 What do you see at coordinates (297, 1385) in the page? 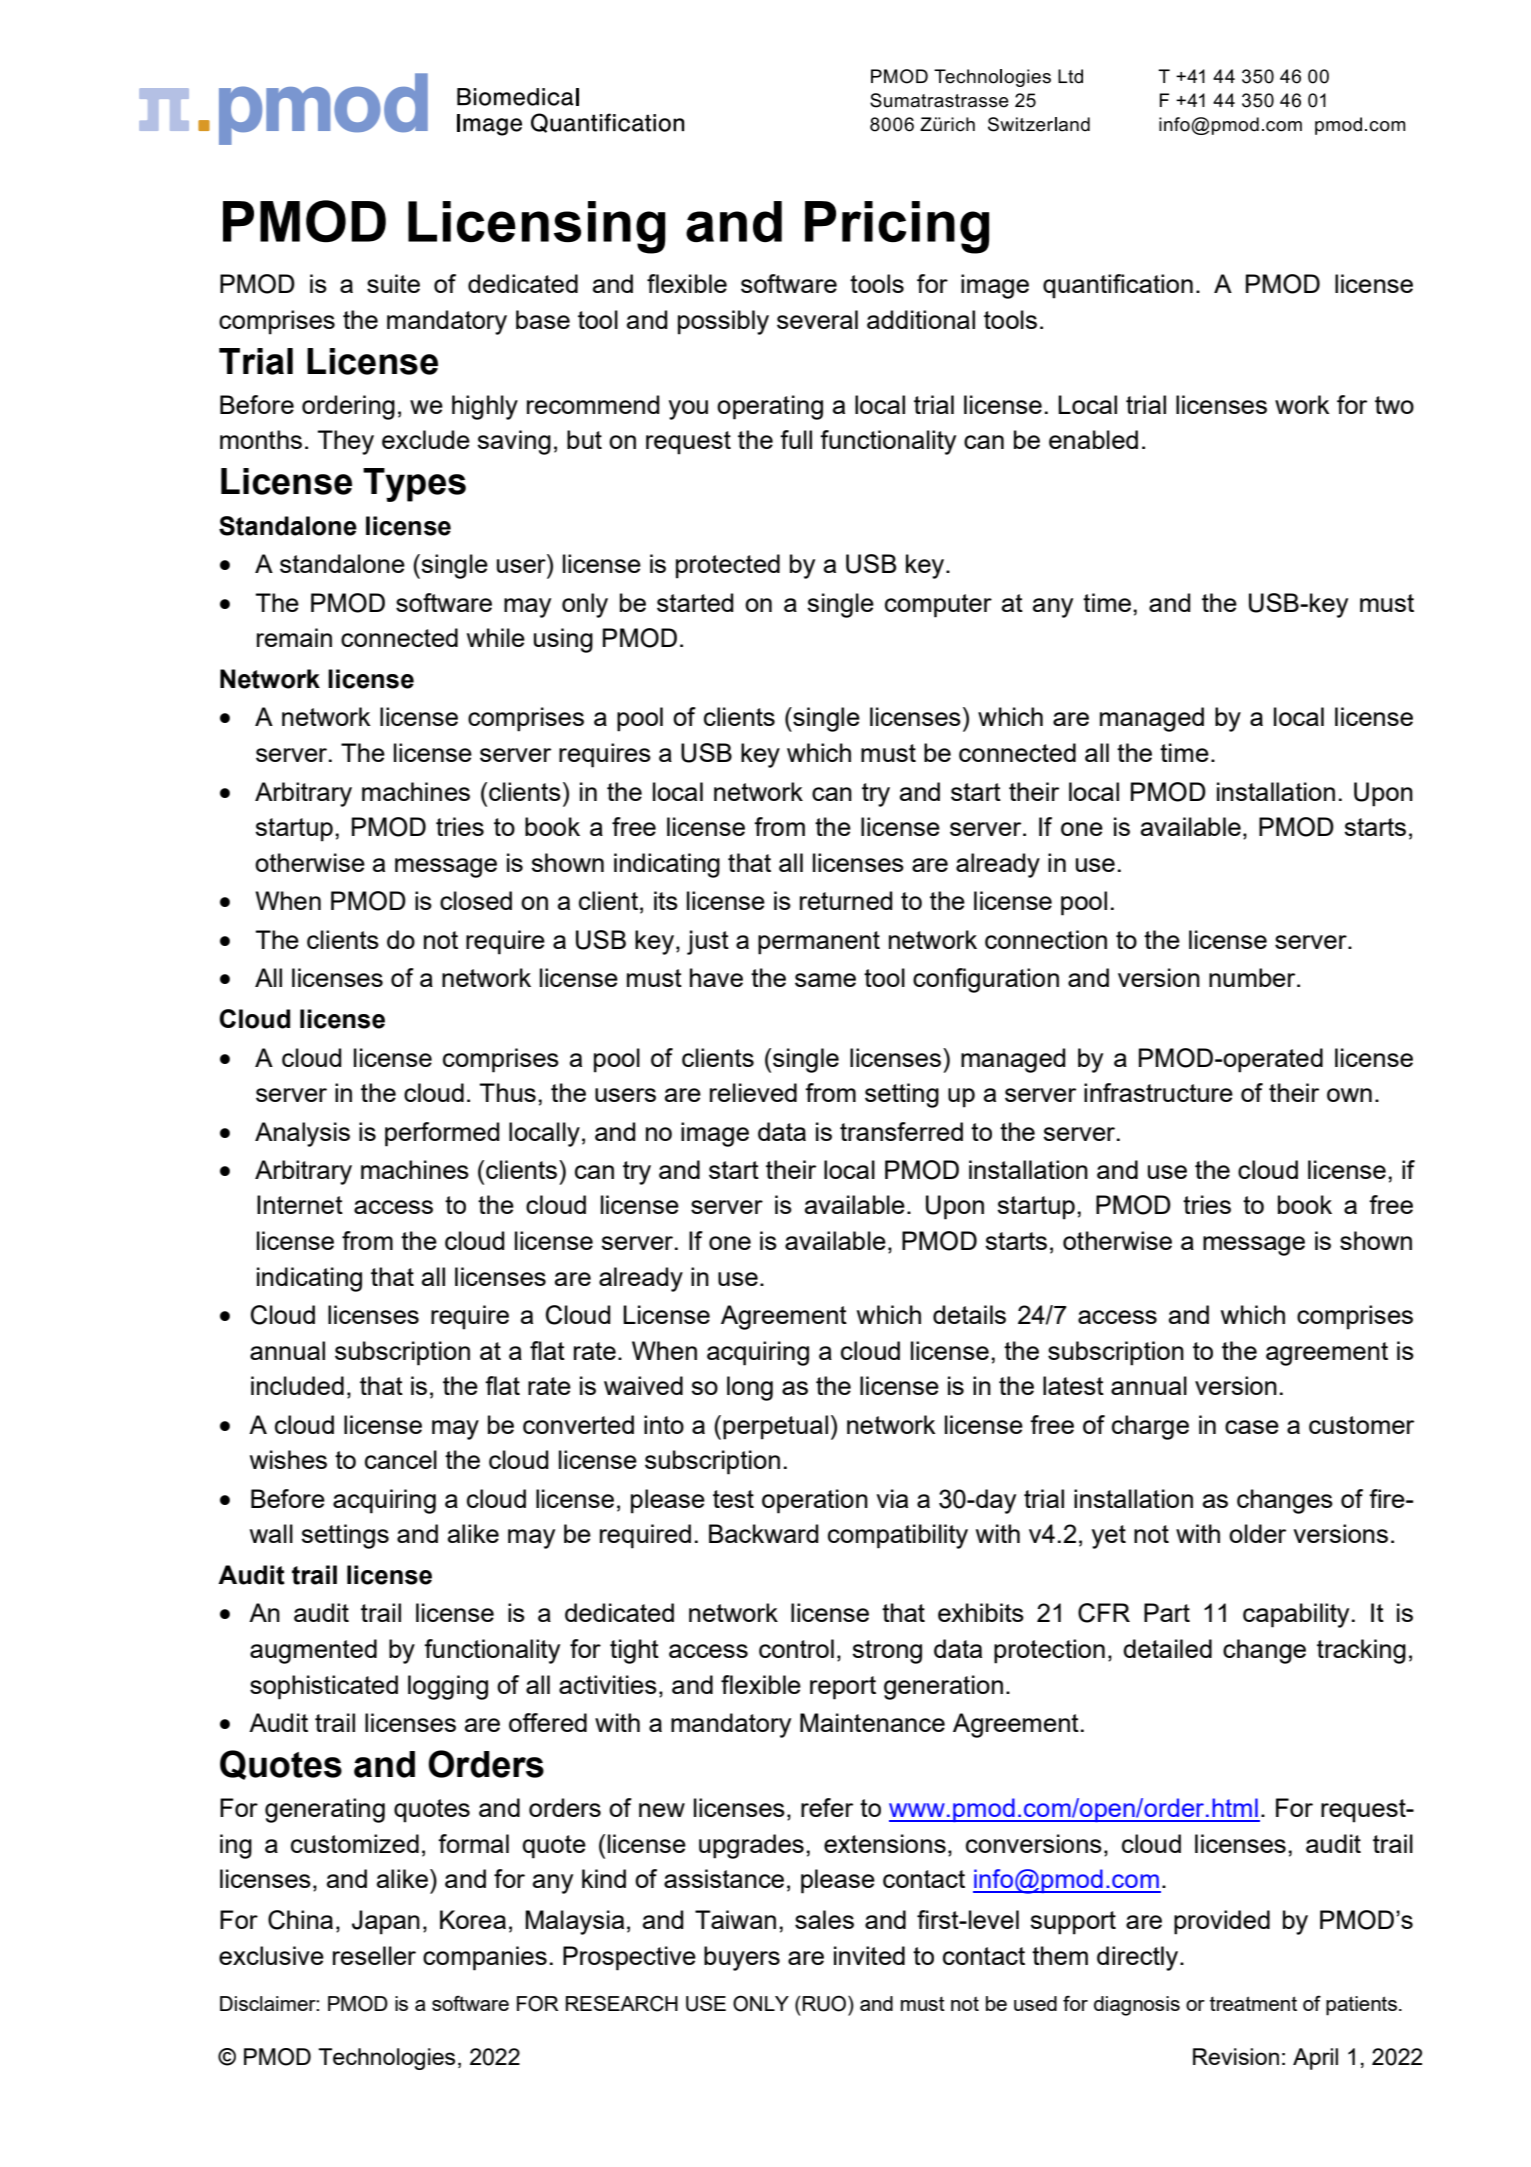
I see `included` at bounding box center [297, 1385].
